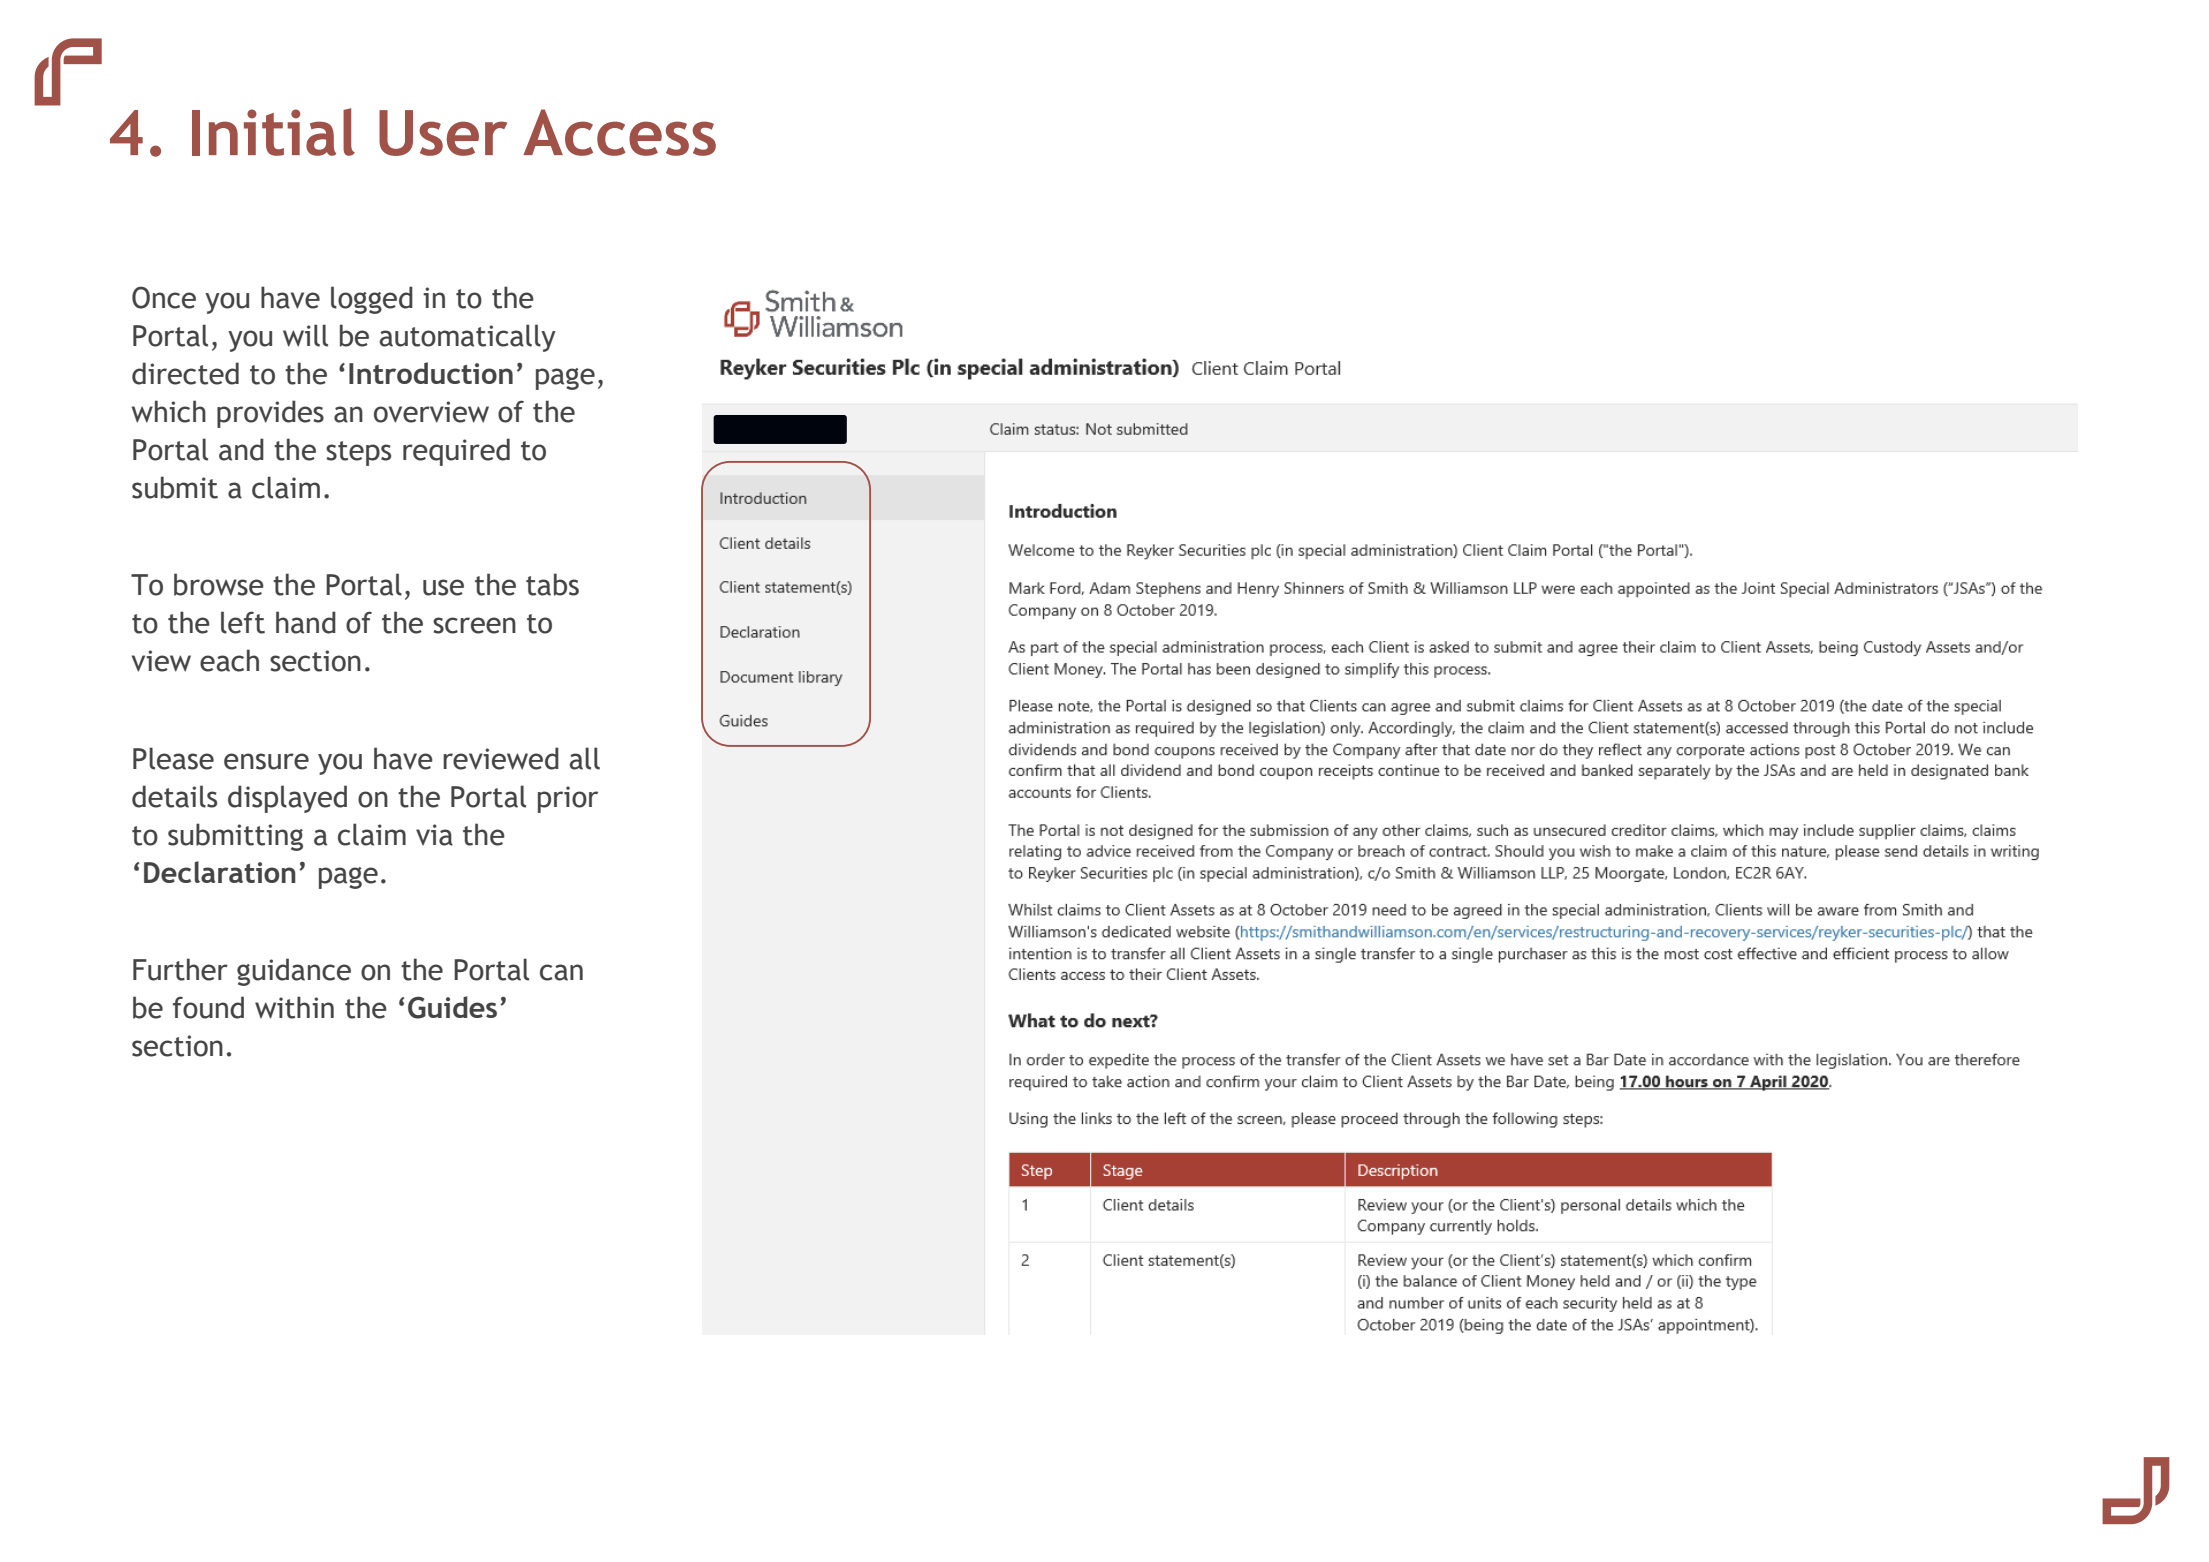 Image resolution: width=2209 pixels, height=1562 pixels. I want to click on Access, so click(619, 132).
